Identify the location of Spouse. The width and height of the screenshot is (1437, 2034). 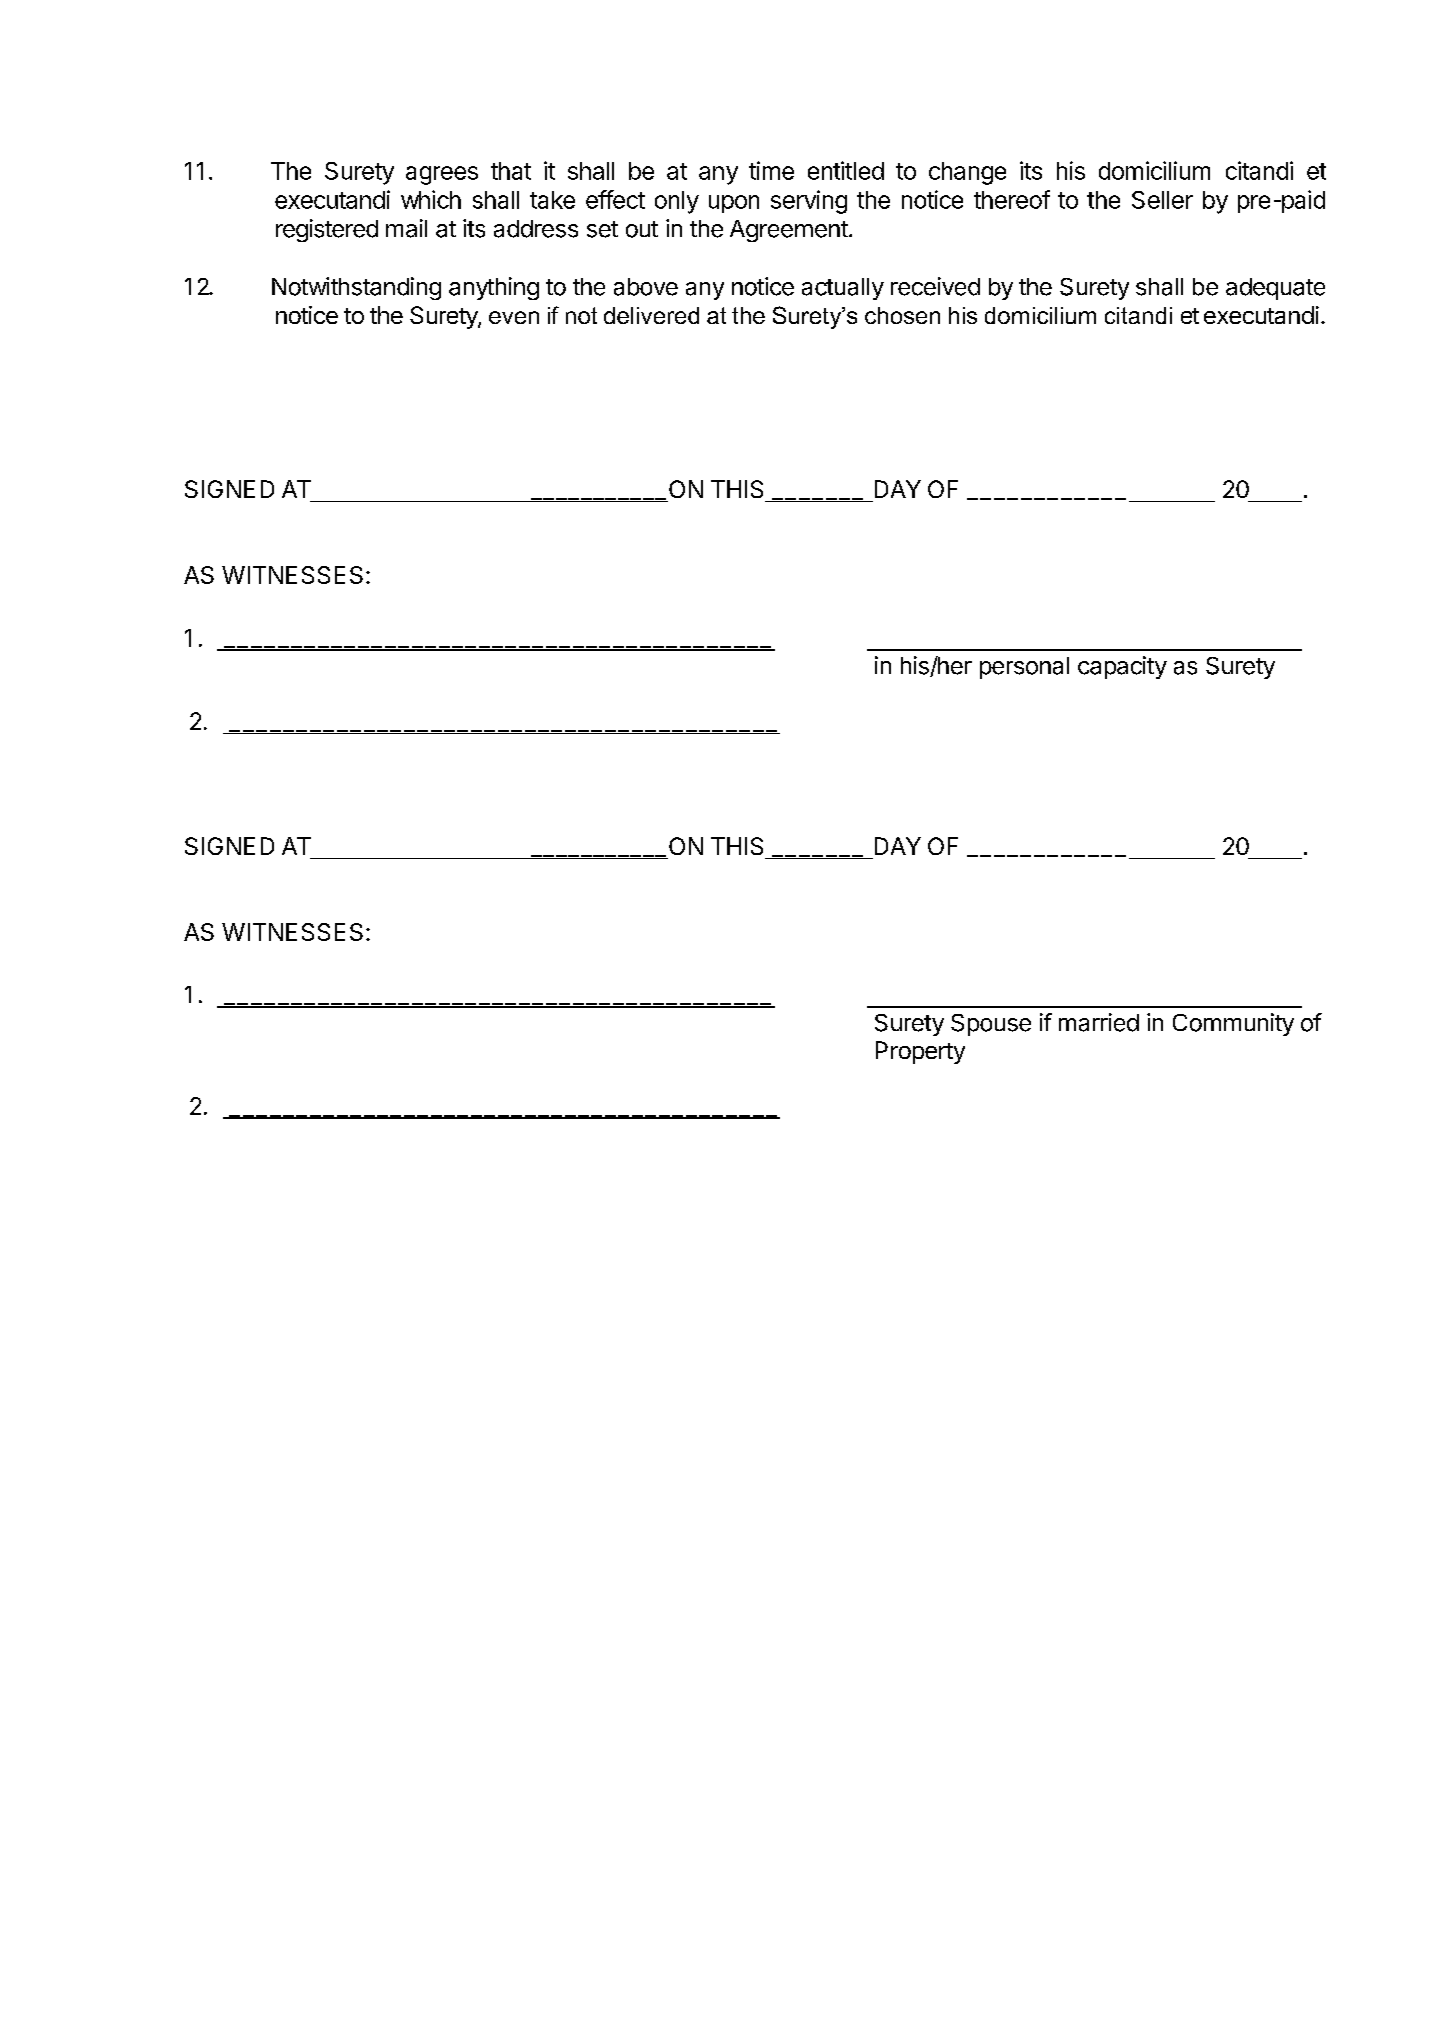
(991, 1025).
